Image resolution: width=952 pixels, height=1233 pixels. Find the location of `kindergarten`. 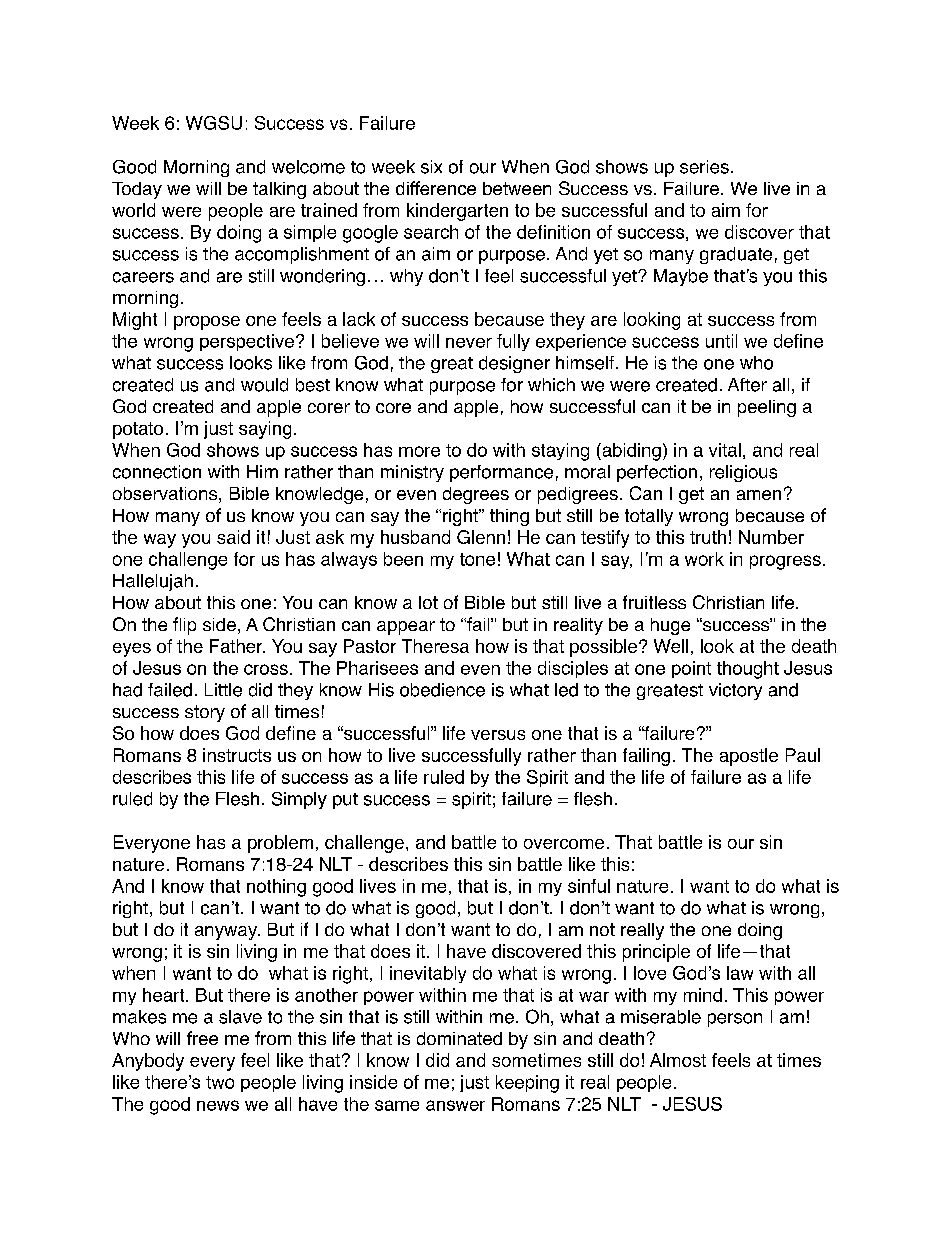

kindergarten is located at coordinates (457, 212).
